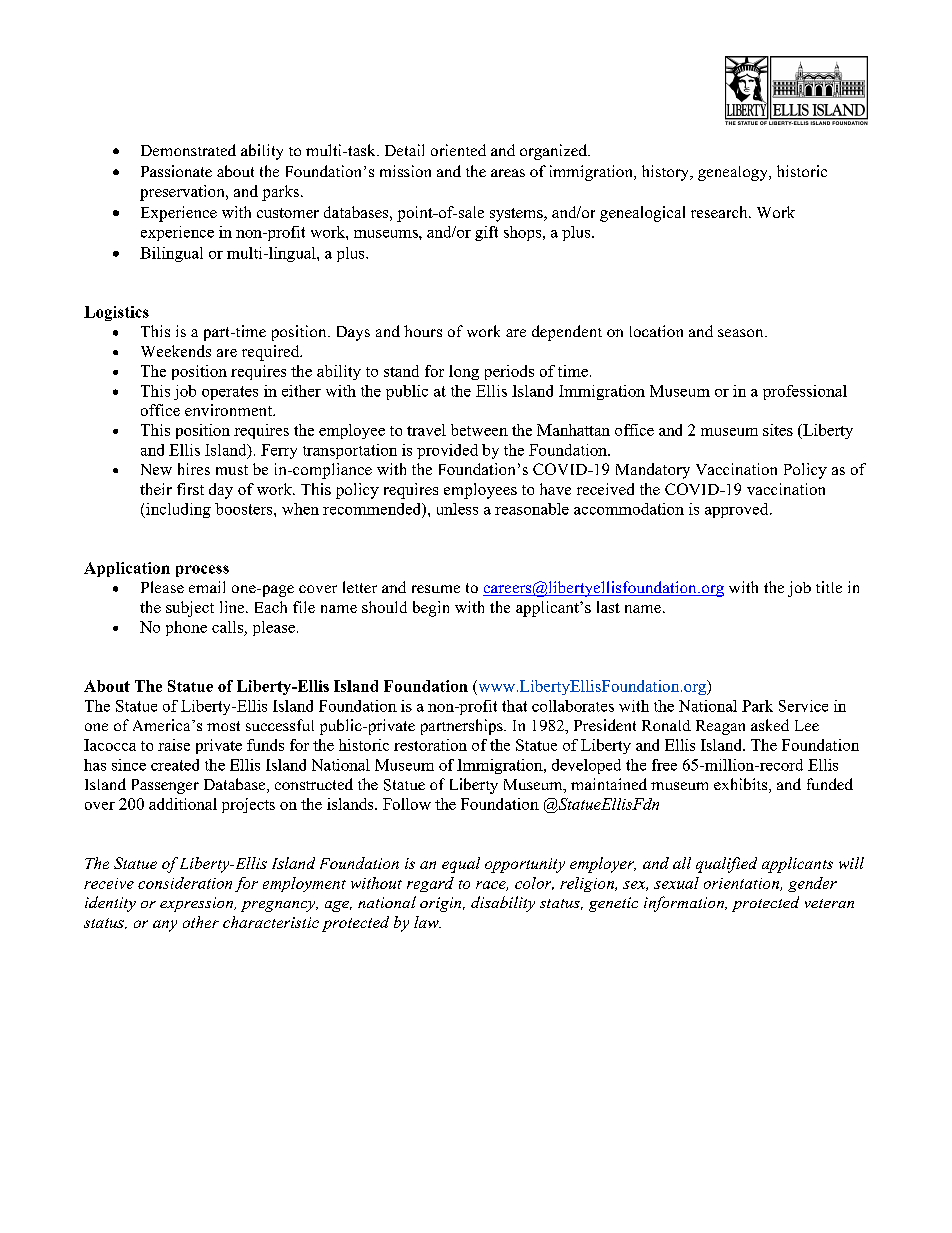 The height and width of the page is (1233, 952). What do you see at coordinates (457, 509) in the page?
I see `unless` at bounding box center [457, 509].
